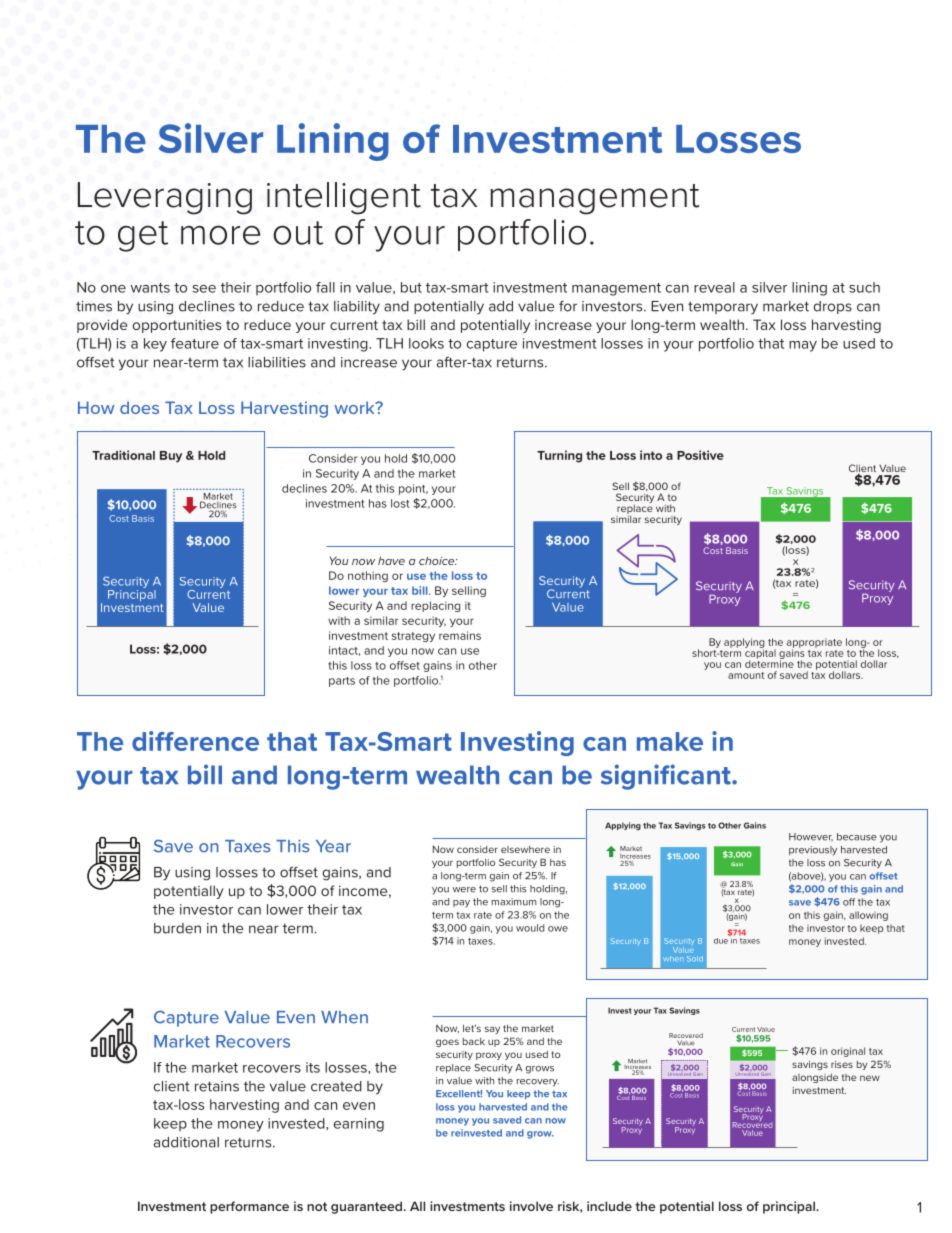  Describe the element at coordinates (411, 287) in the screenshot. I see `but` at that location.
